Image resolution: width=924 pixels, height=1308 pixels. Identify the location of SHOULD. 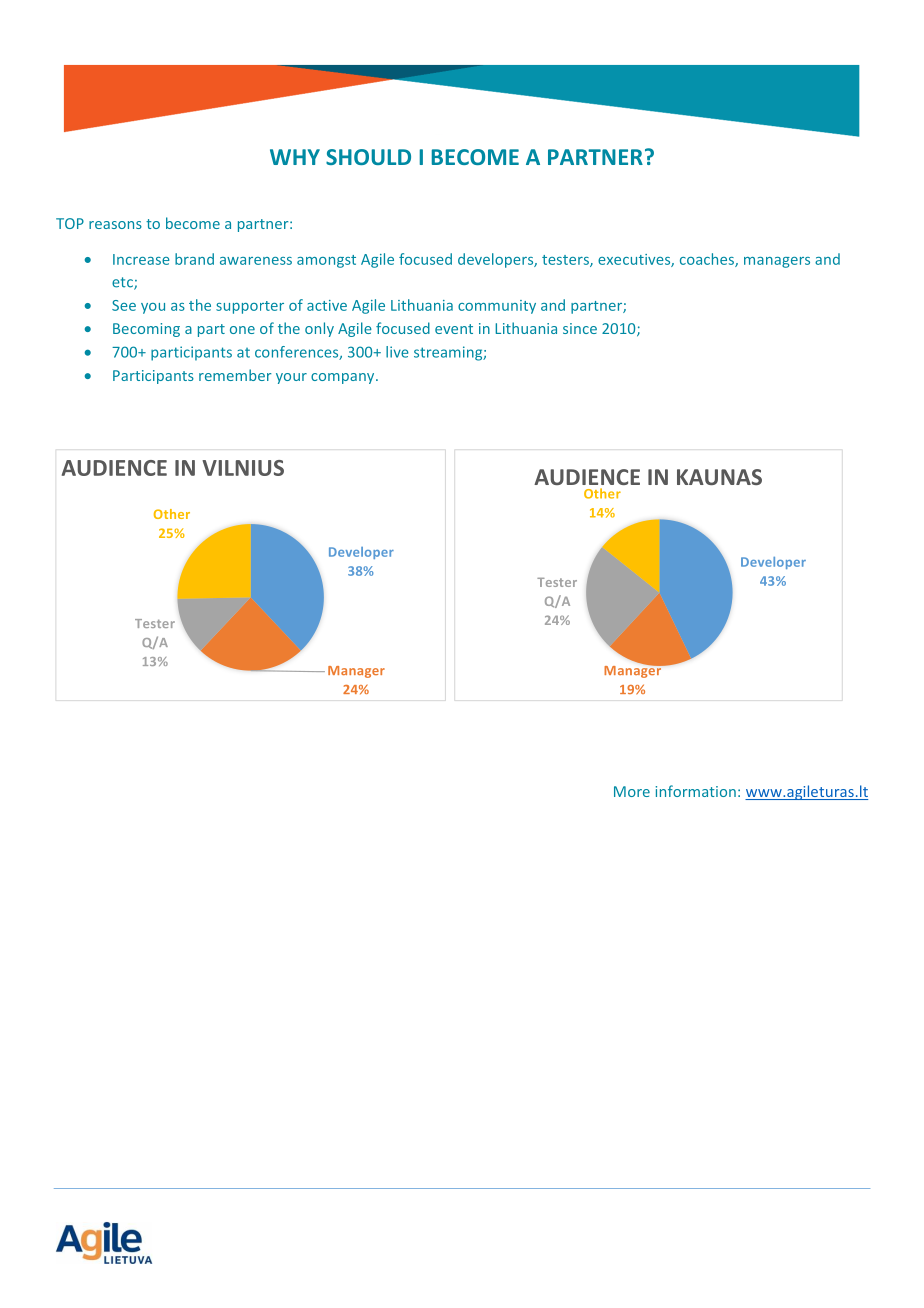
(368, 157).
